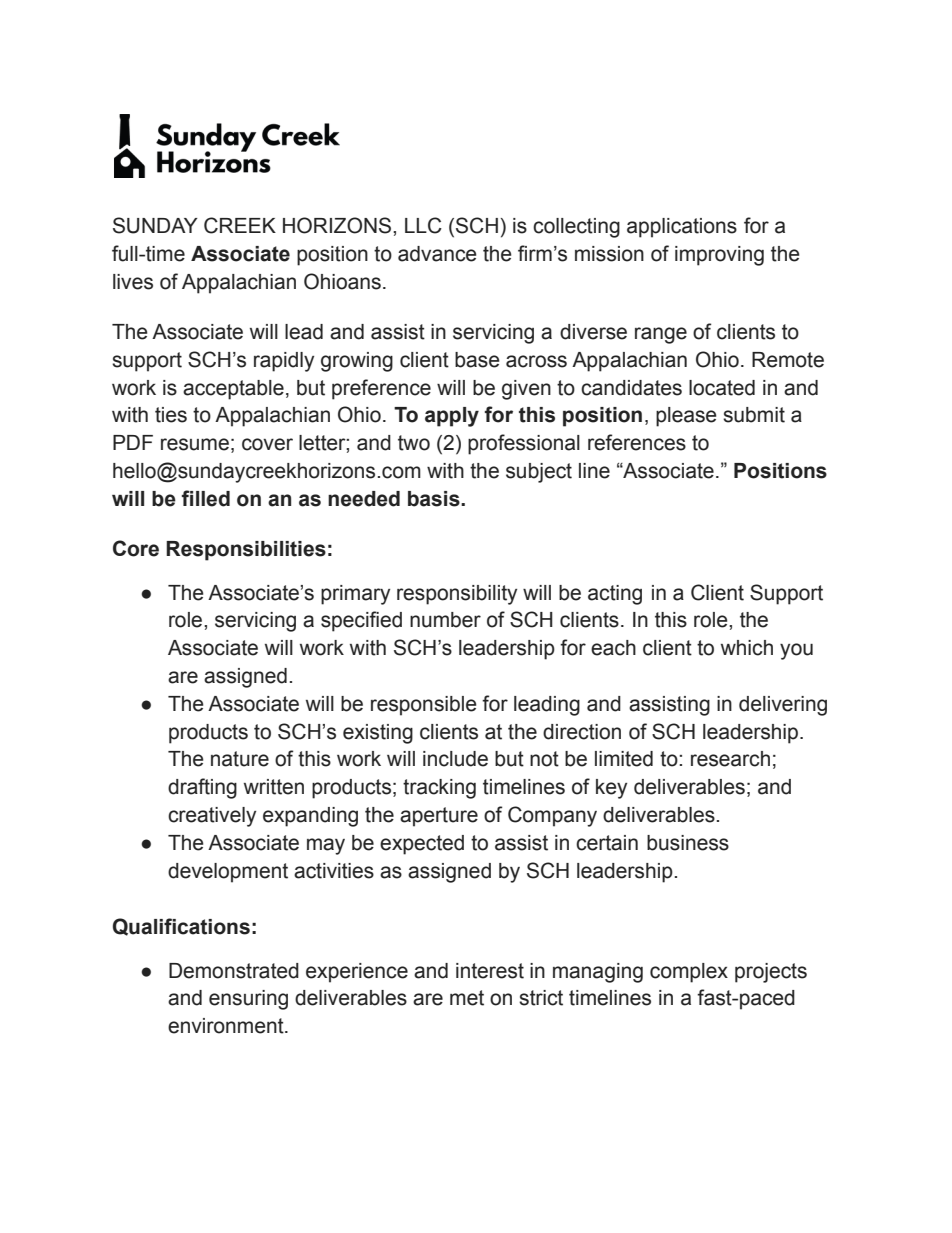  I want to click on research, so click(730, 759).
